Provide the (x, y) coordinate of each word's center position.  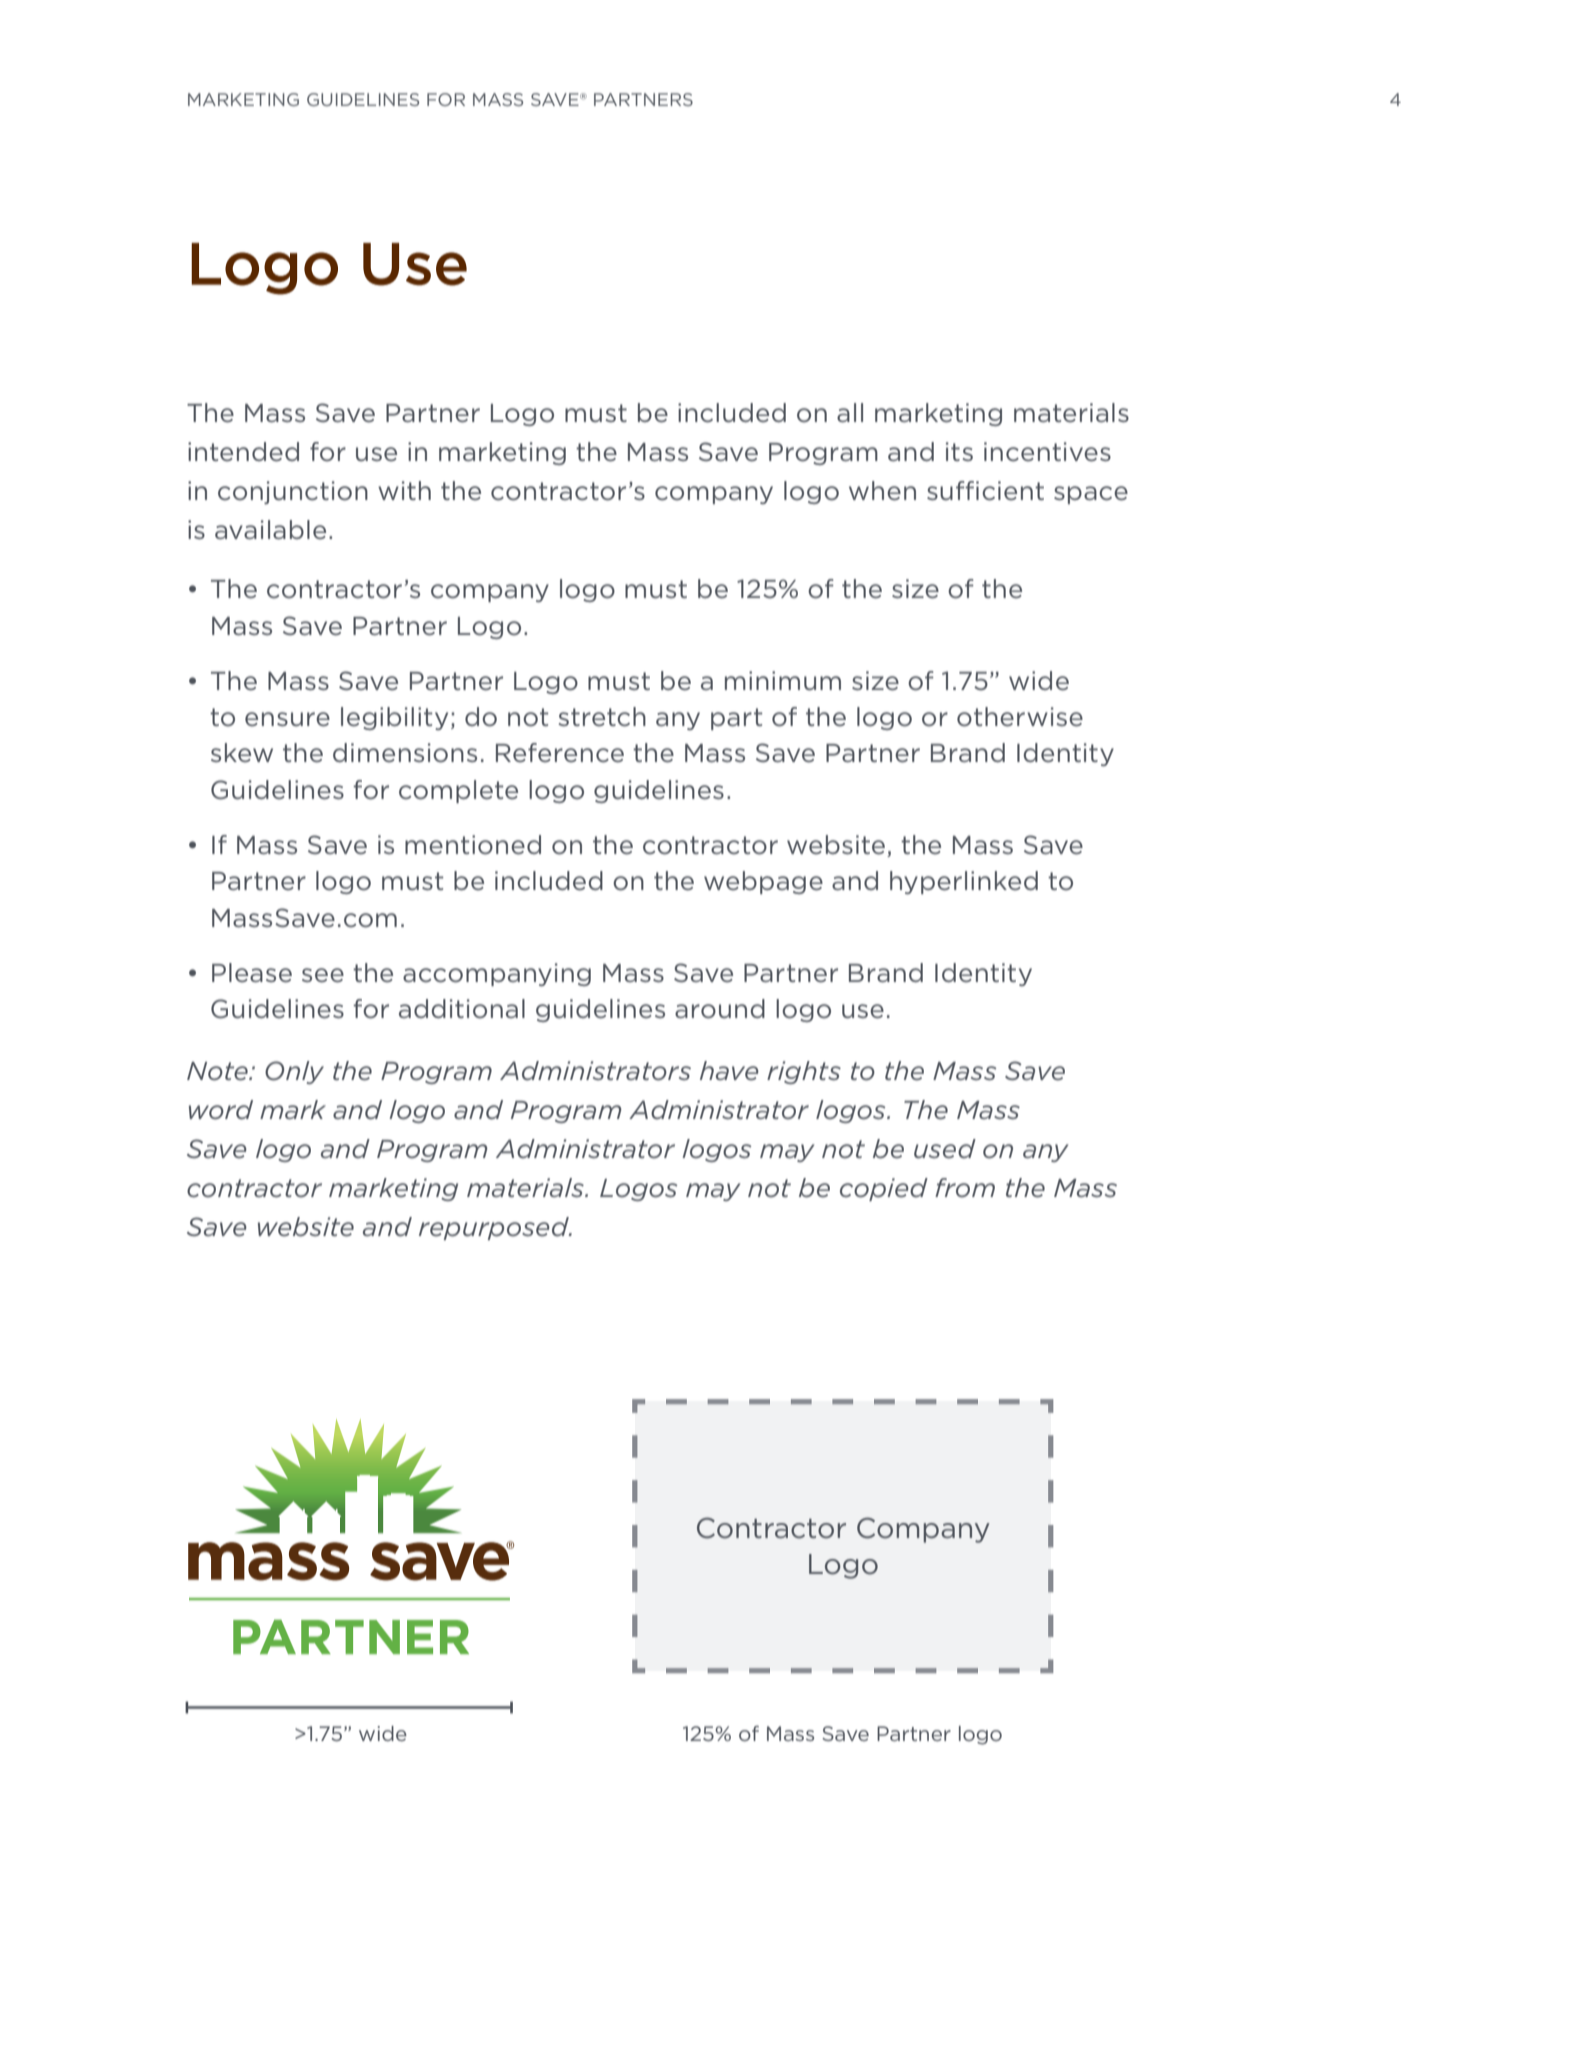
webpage (763, 882)
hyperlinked (964, 882)
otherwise (1020, 717)
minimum (783, 681)
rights (804, 1072)
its (959, 451)
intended (243, 452)
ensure (287, 719)
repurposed (495, 1228)
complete (458, 791)
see (323, 975)
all (850, 412)
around (720, 1009)
